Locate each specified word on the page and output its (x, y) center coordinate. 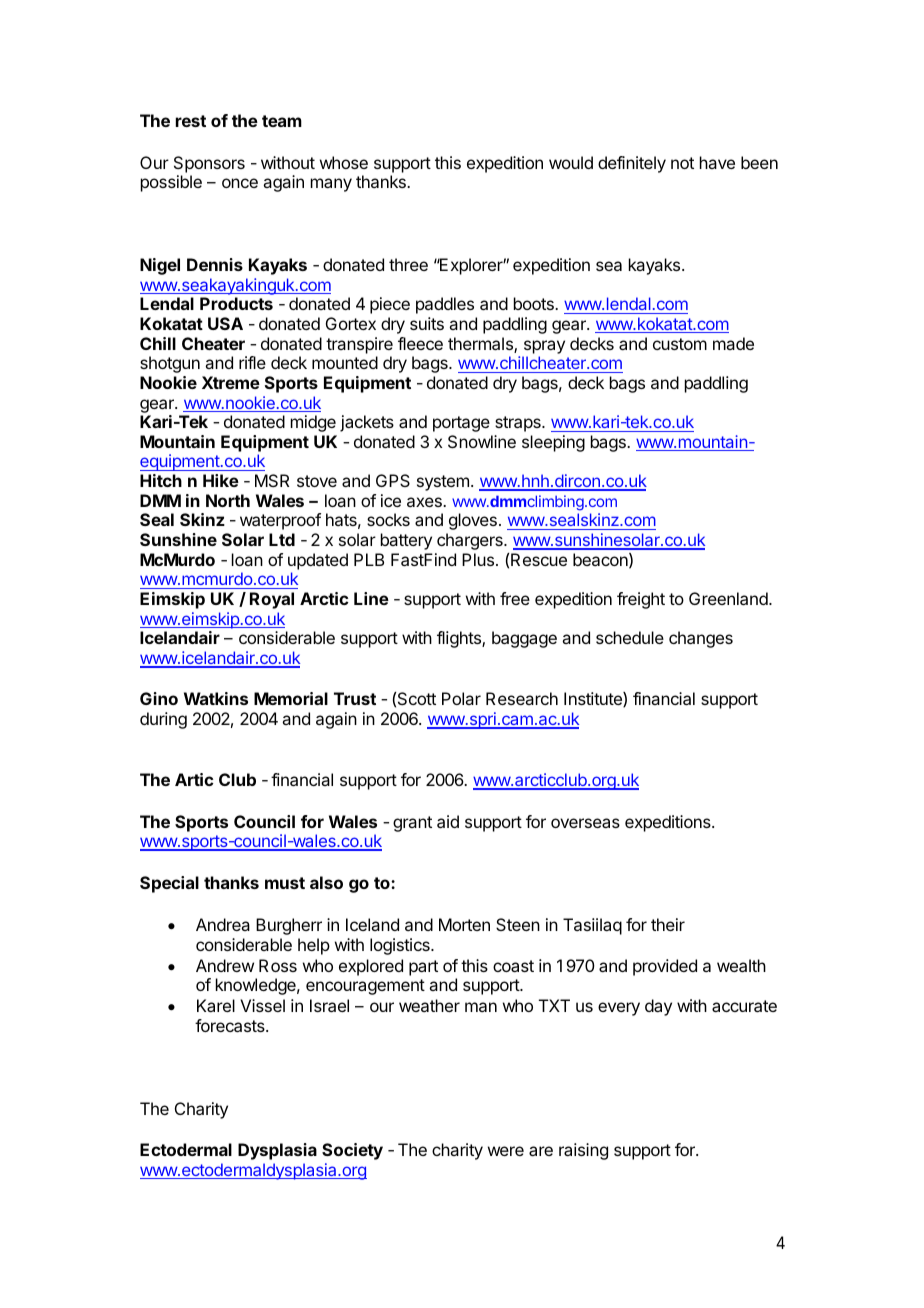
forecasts (231, 1025)
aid (448, 821)
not (682, 163)
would (571, 162)
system (443, 483)
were (506, 1151)
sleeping (553, 443)
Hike (221, 480)
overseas (585, 823)
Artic (194, 779)
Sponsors (209, 164)
